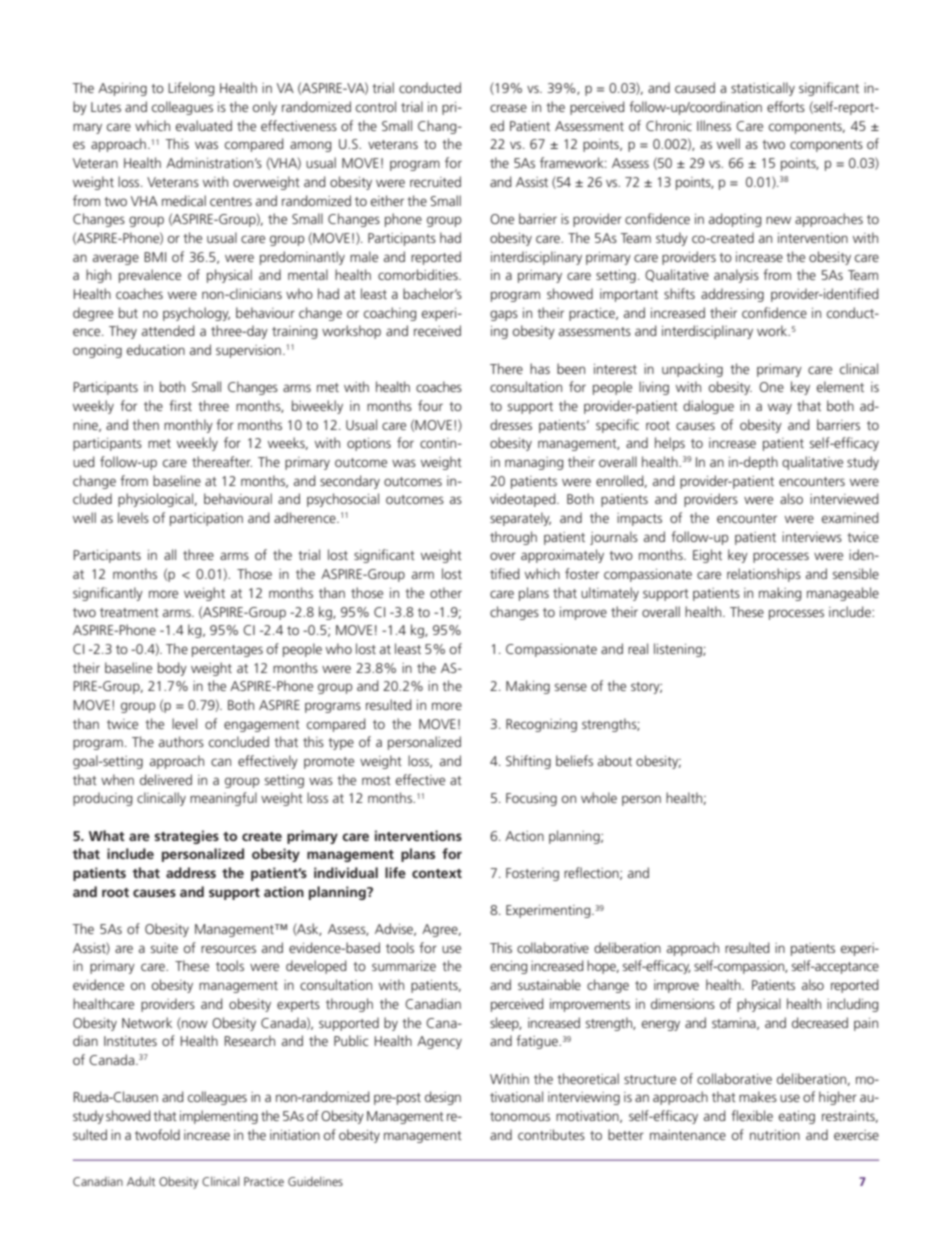 This document has height=1233, width=952. What do you see at coordinates (157, 1134) in the document?
I see `twofold` at bounding box center [157, 1134].
